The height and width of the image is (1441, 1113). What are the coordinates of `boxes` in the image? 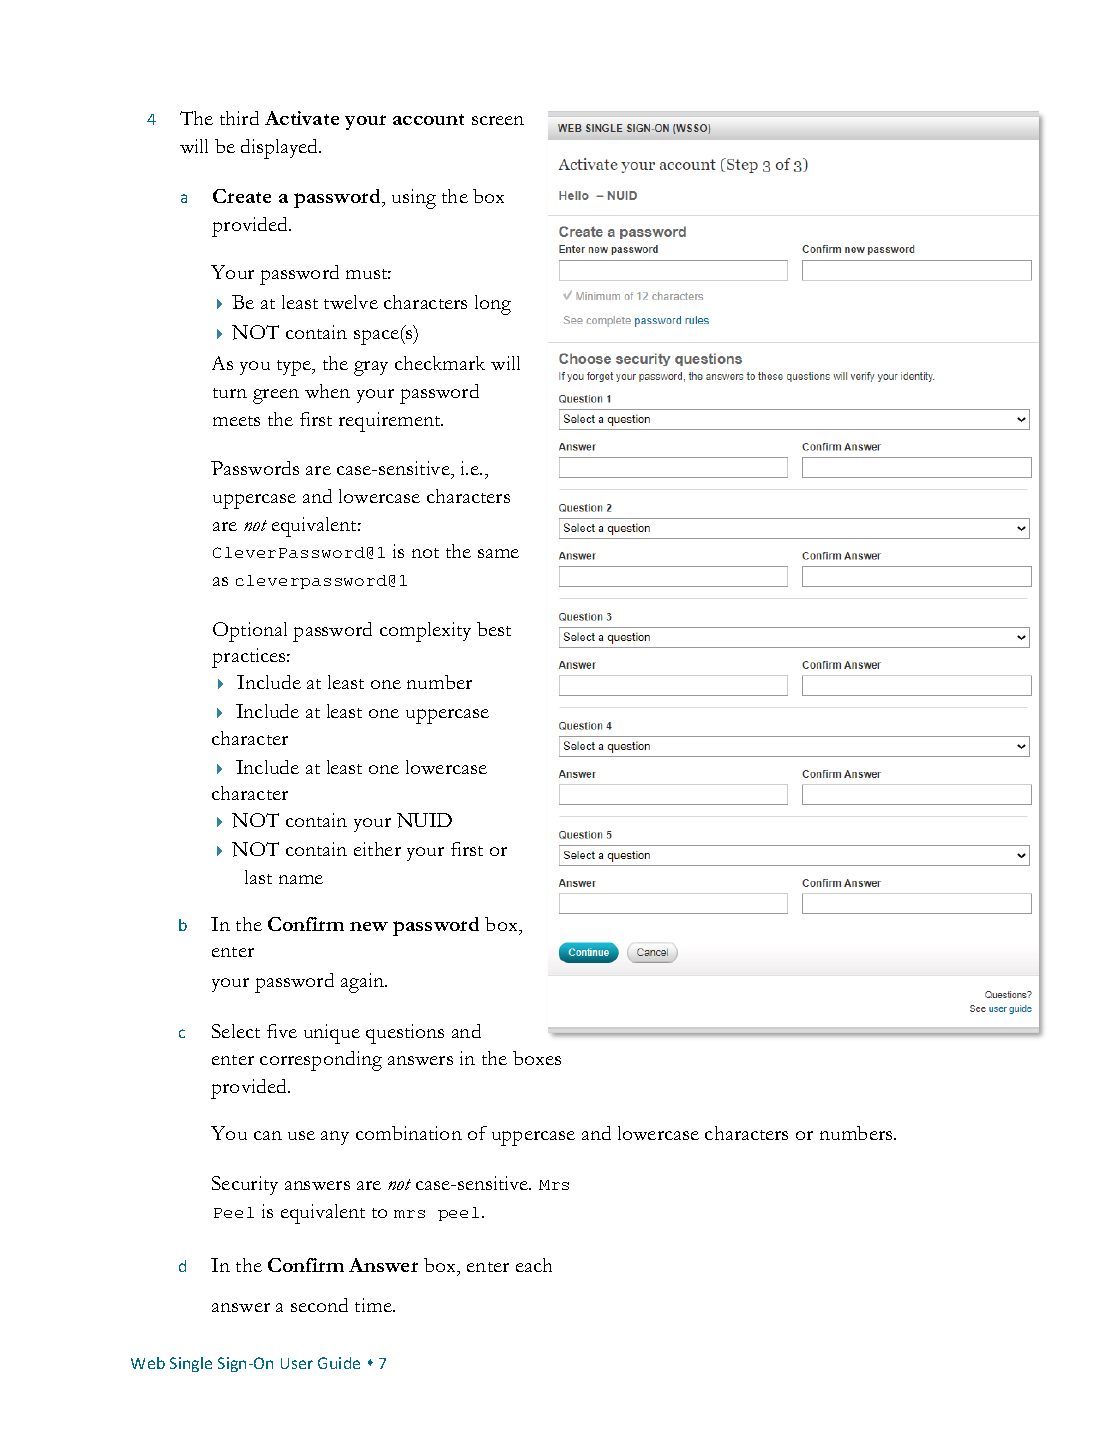 It's located at (537, 1058).
